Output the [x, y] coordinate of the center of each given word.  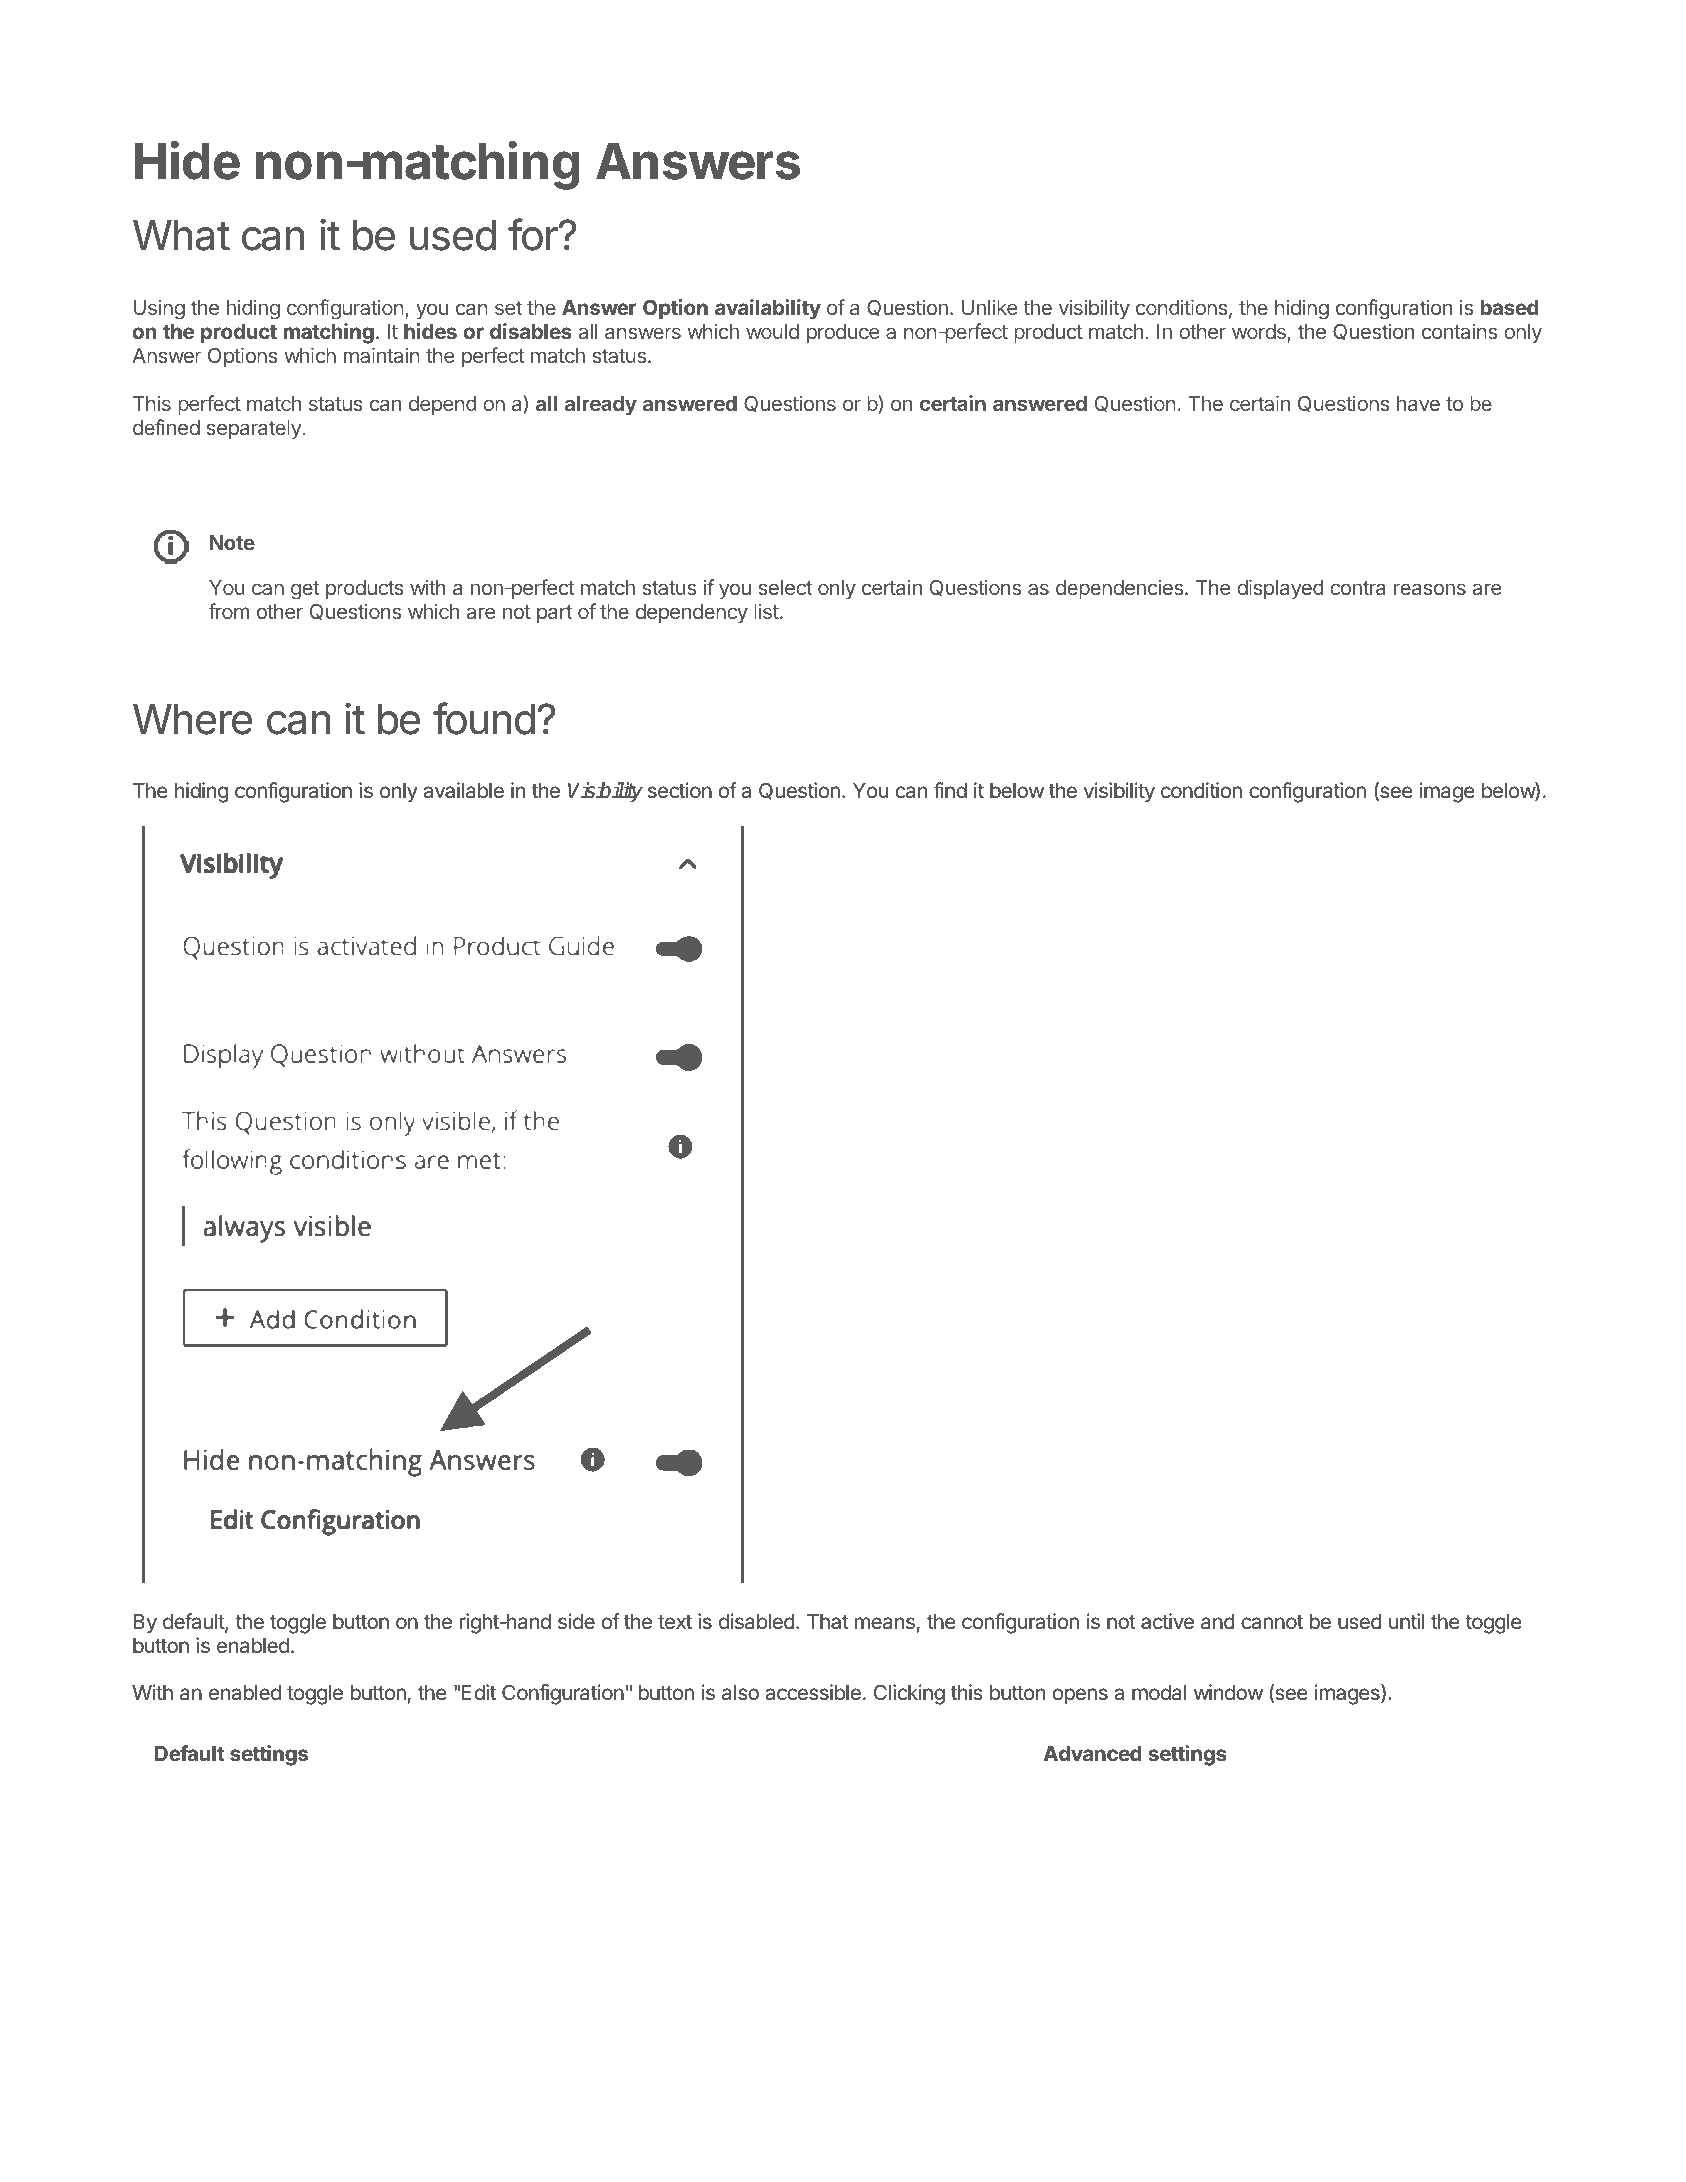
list [766, 611]
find [950, 790]
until [1406, 1621]
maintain [382, 355]
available [463, 790]
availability [768, 309]
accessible [813, 1692]
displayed [1280, 589]
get [305, 590]
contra [1357, 588]
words [1260, 333]
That [828, 1622]
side [576, 1621]
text [675, 1622]
